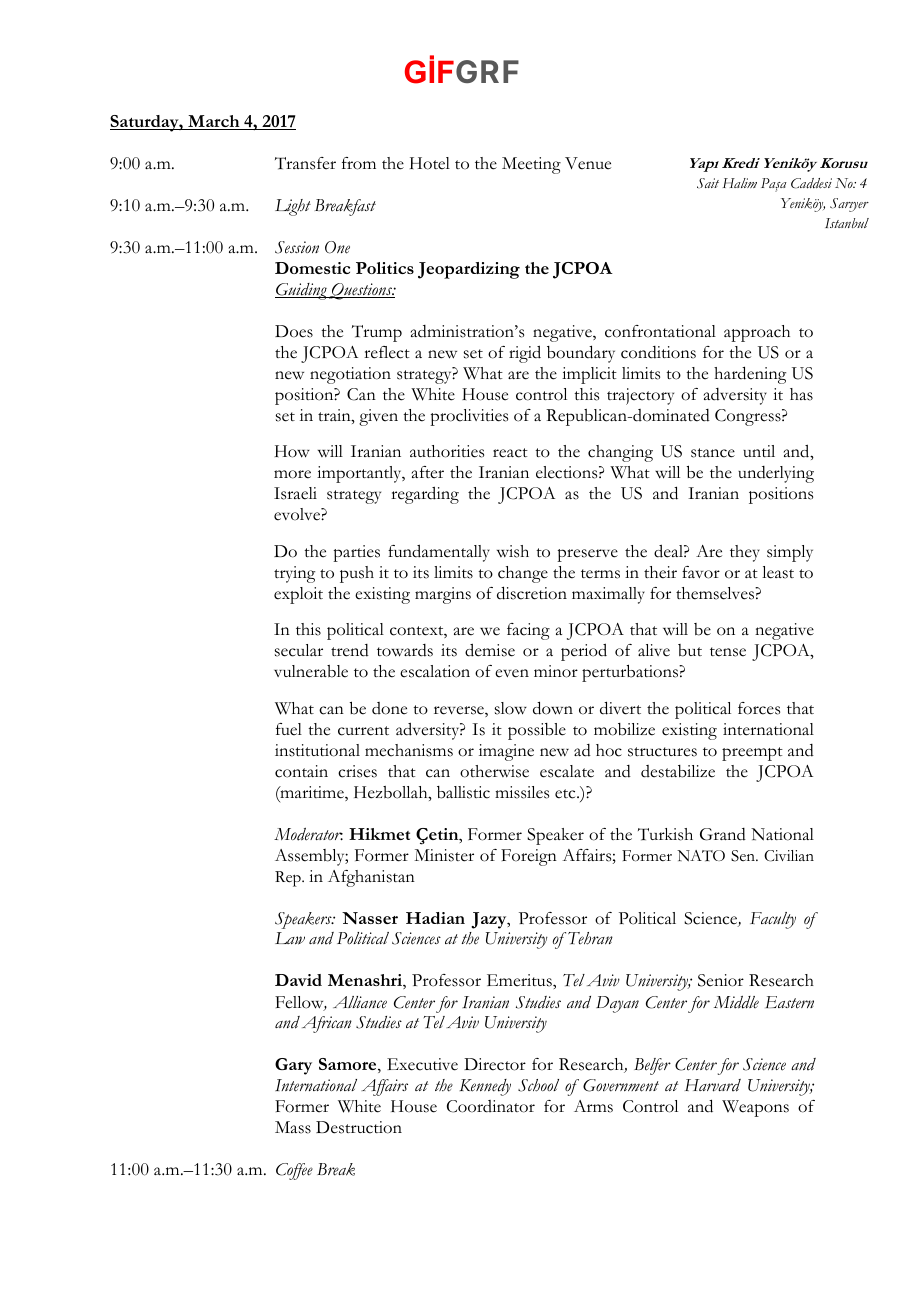 This screenshot has height=1308, width=924. Describe the element at coordinates (755, 1108) in the screenshot. I see `Weapons` at that location.
